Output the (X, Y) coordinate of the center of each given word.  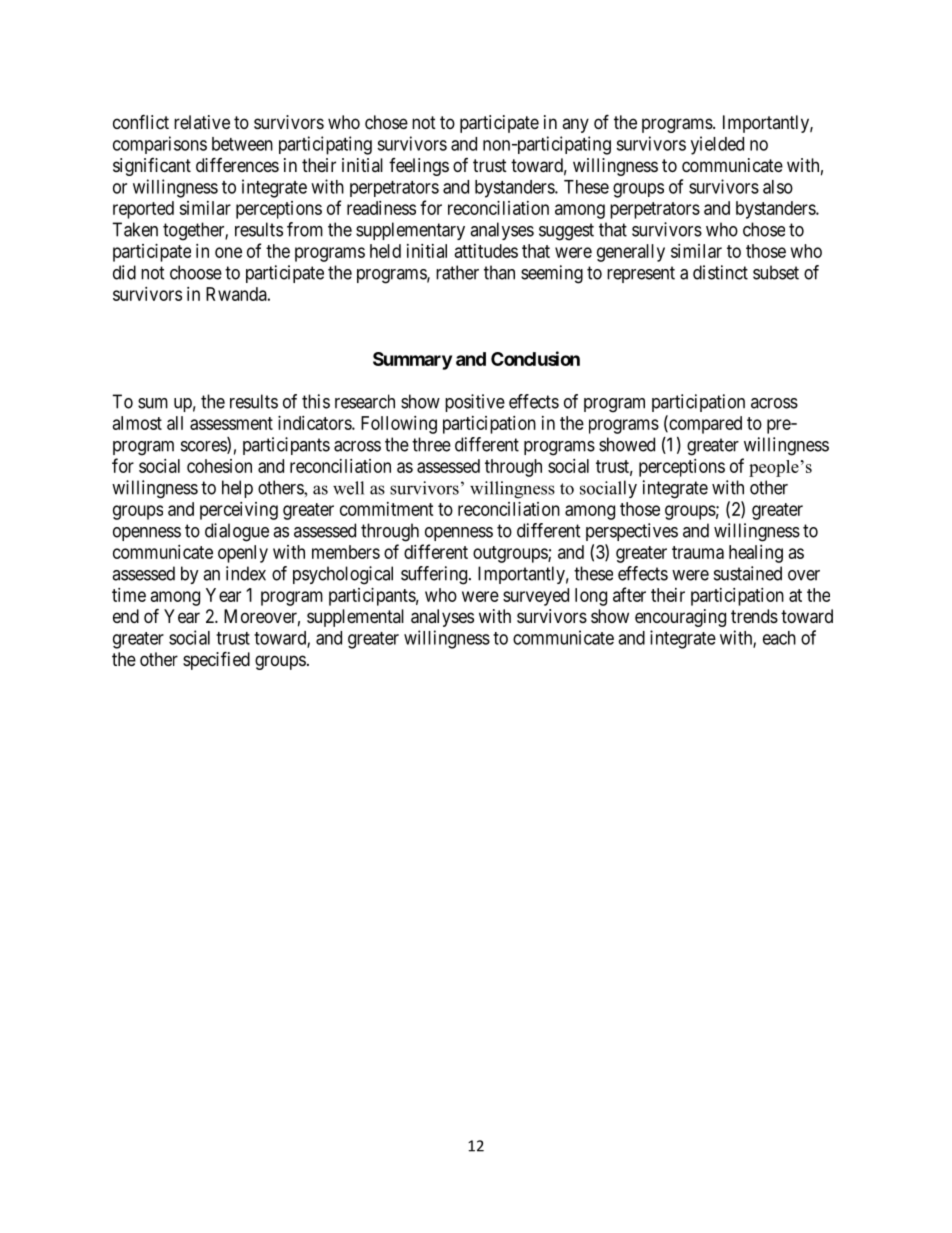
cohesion (219, 466)
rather (457, 272)
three (431, 444)
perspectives (632, 532)
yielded (717, 145)
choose (196, 272)
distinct (720, 272)
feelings (419, 167)
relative (202, 122)
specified (216, 660)
